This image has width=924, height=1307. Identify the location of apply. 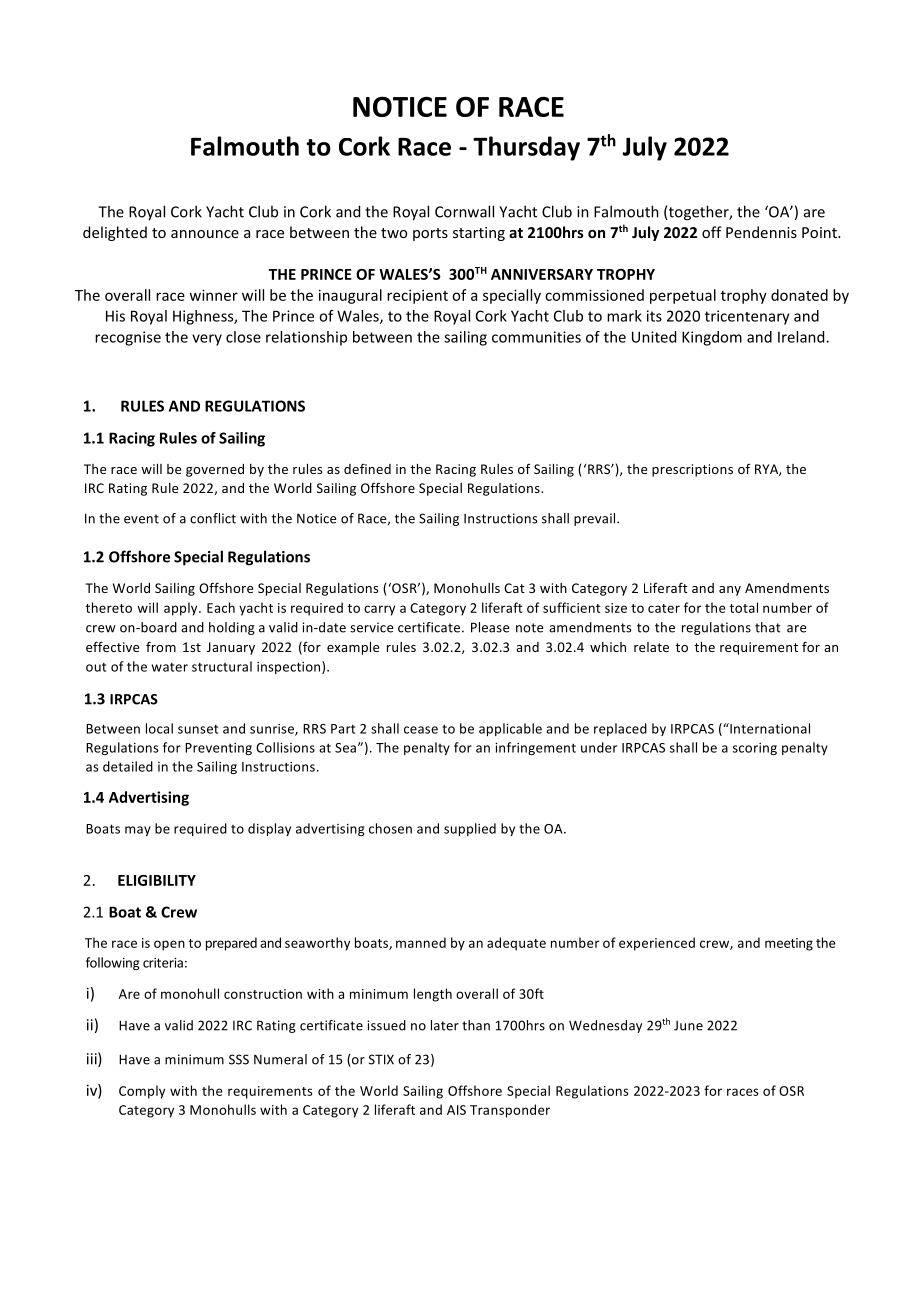
(182, 609).
